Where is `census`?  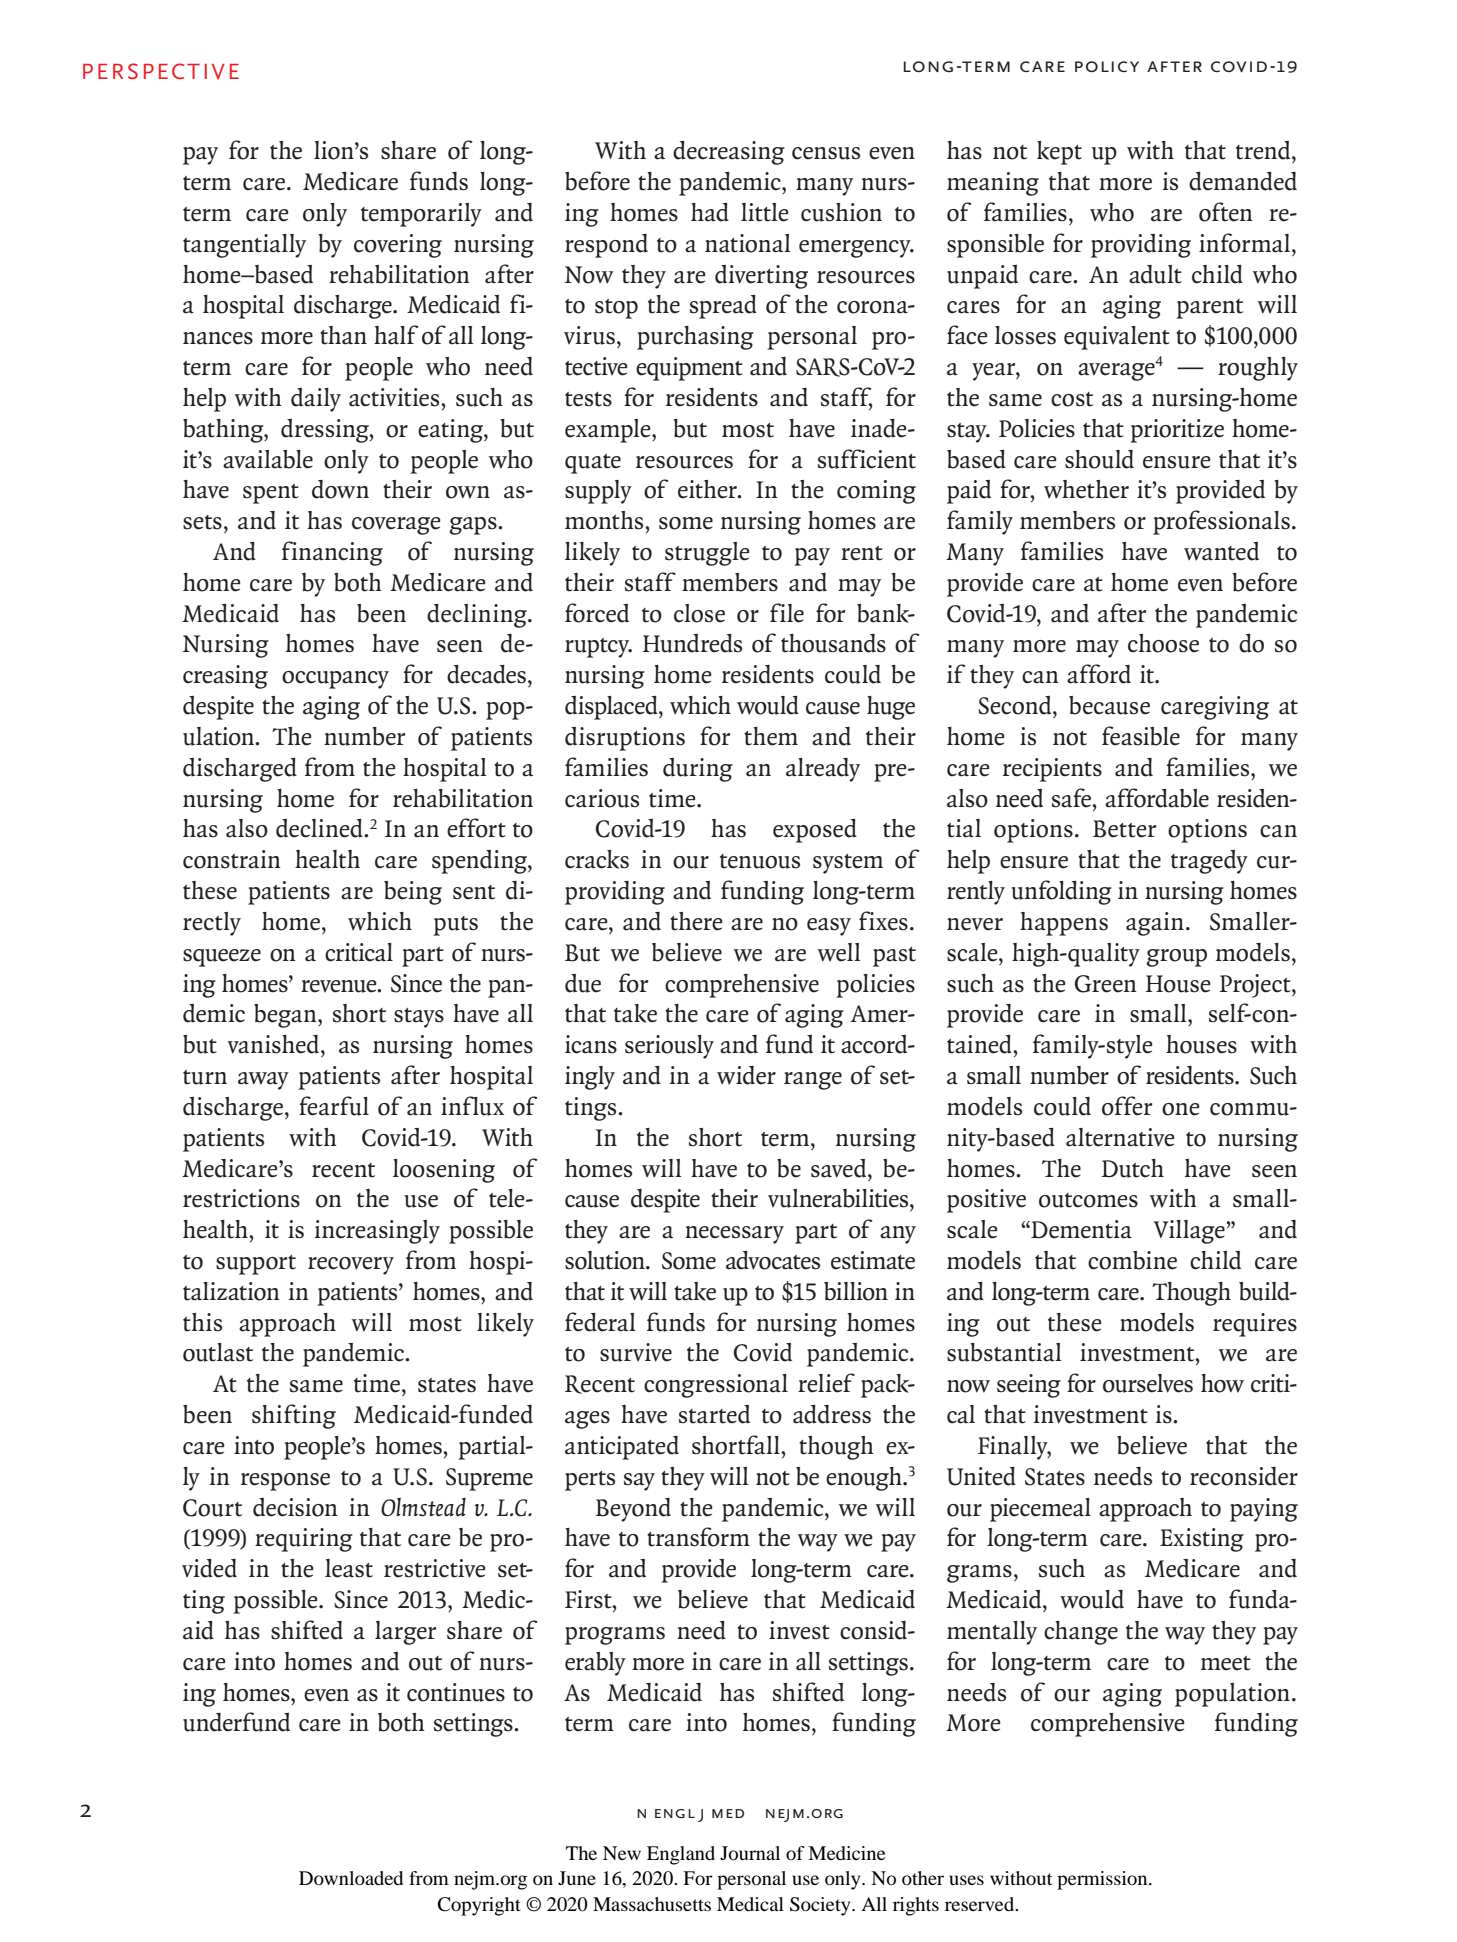
census is located at coordinates (826, 153).
